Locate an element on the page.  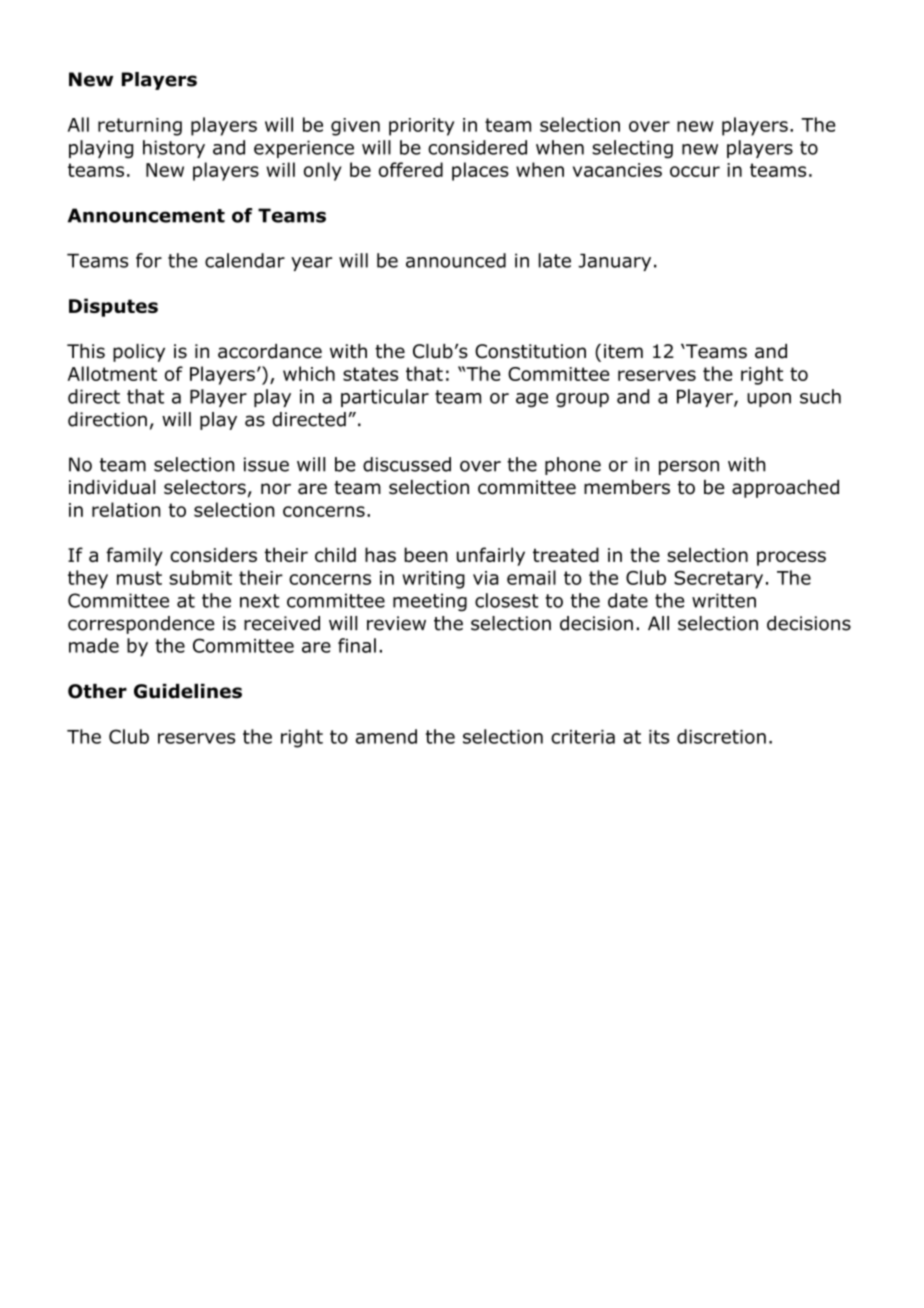
discretion is located at coordinates (721, 736).
